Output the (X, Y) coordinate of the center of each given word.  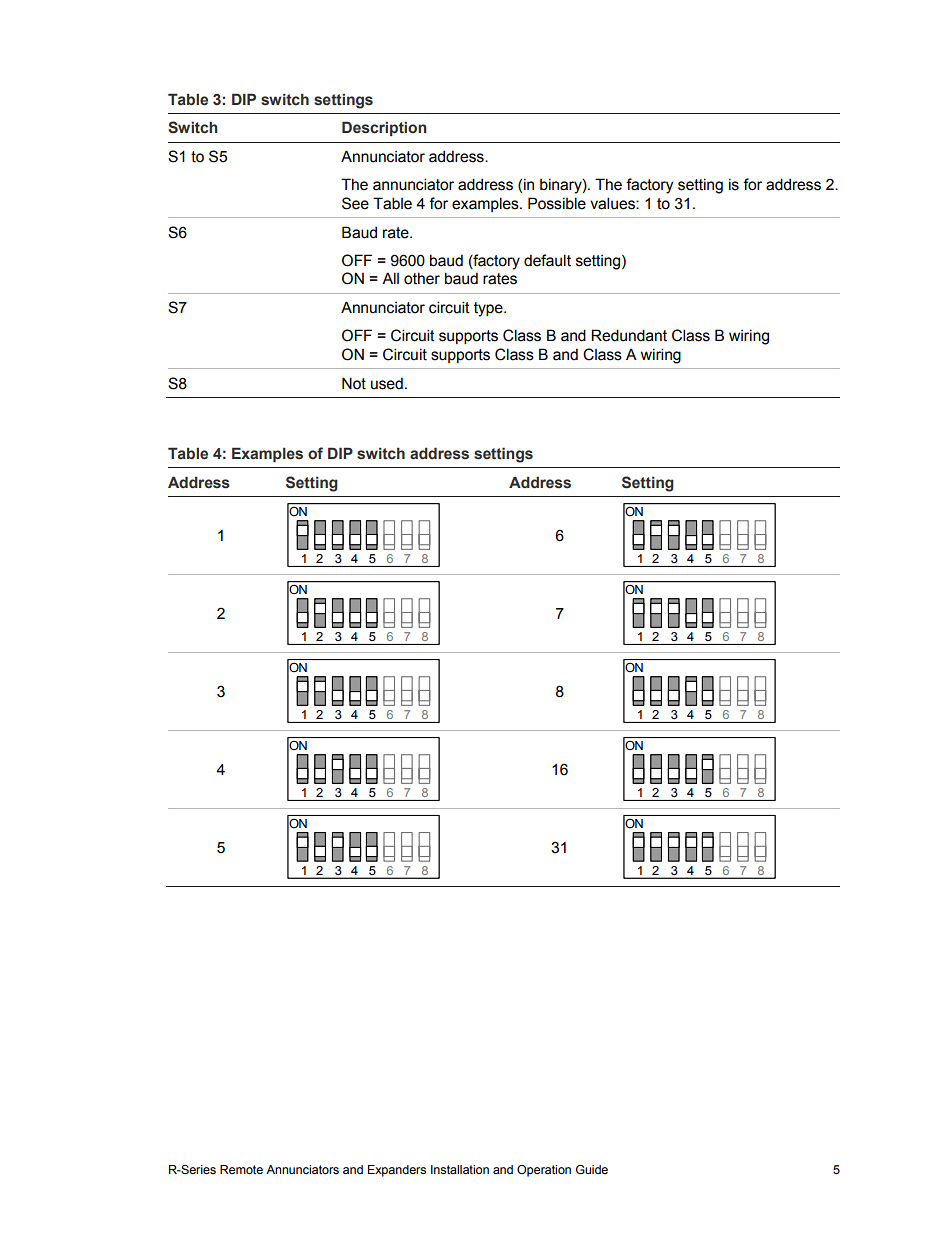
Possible (557, 203)
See (355, 203)
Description (384, 128)
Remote (241, 1169)
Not (354, 383)
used (387, 383)
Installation (460, 1169)
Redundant (629, 335)
